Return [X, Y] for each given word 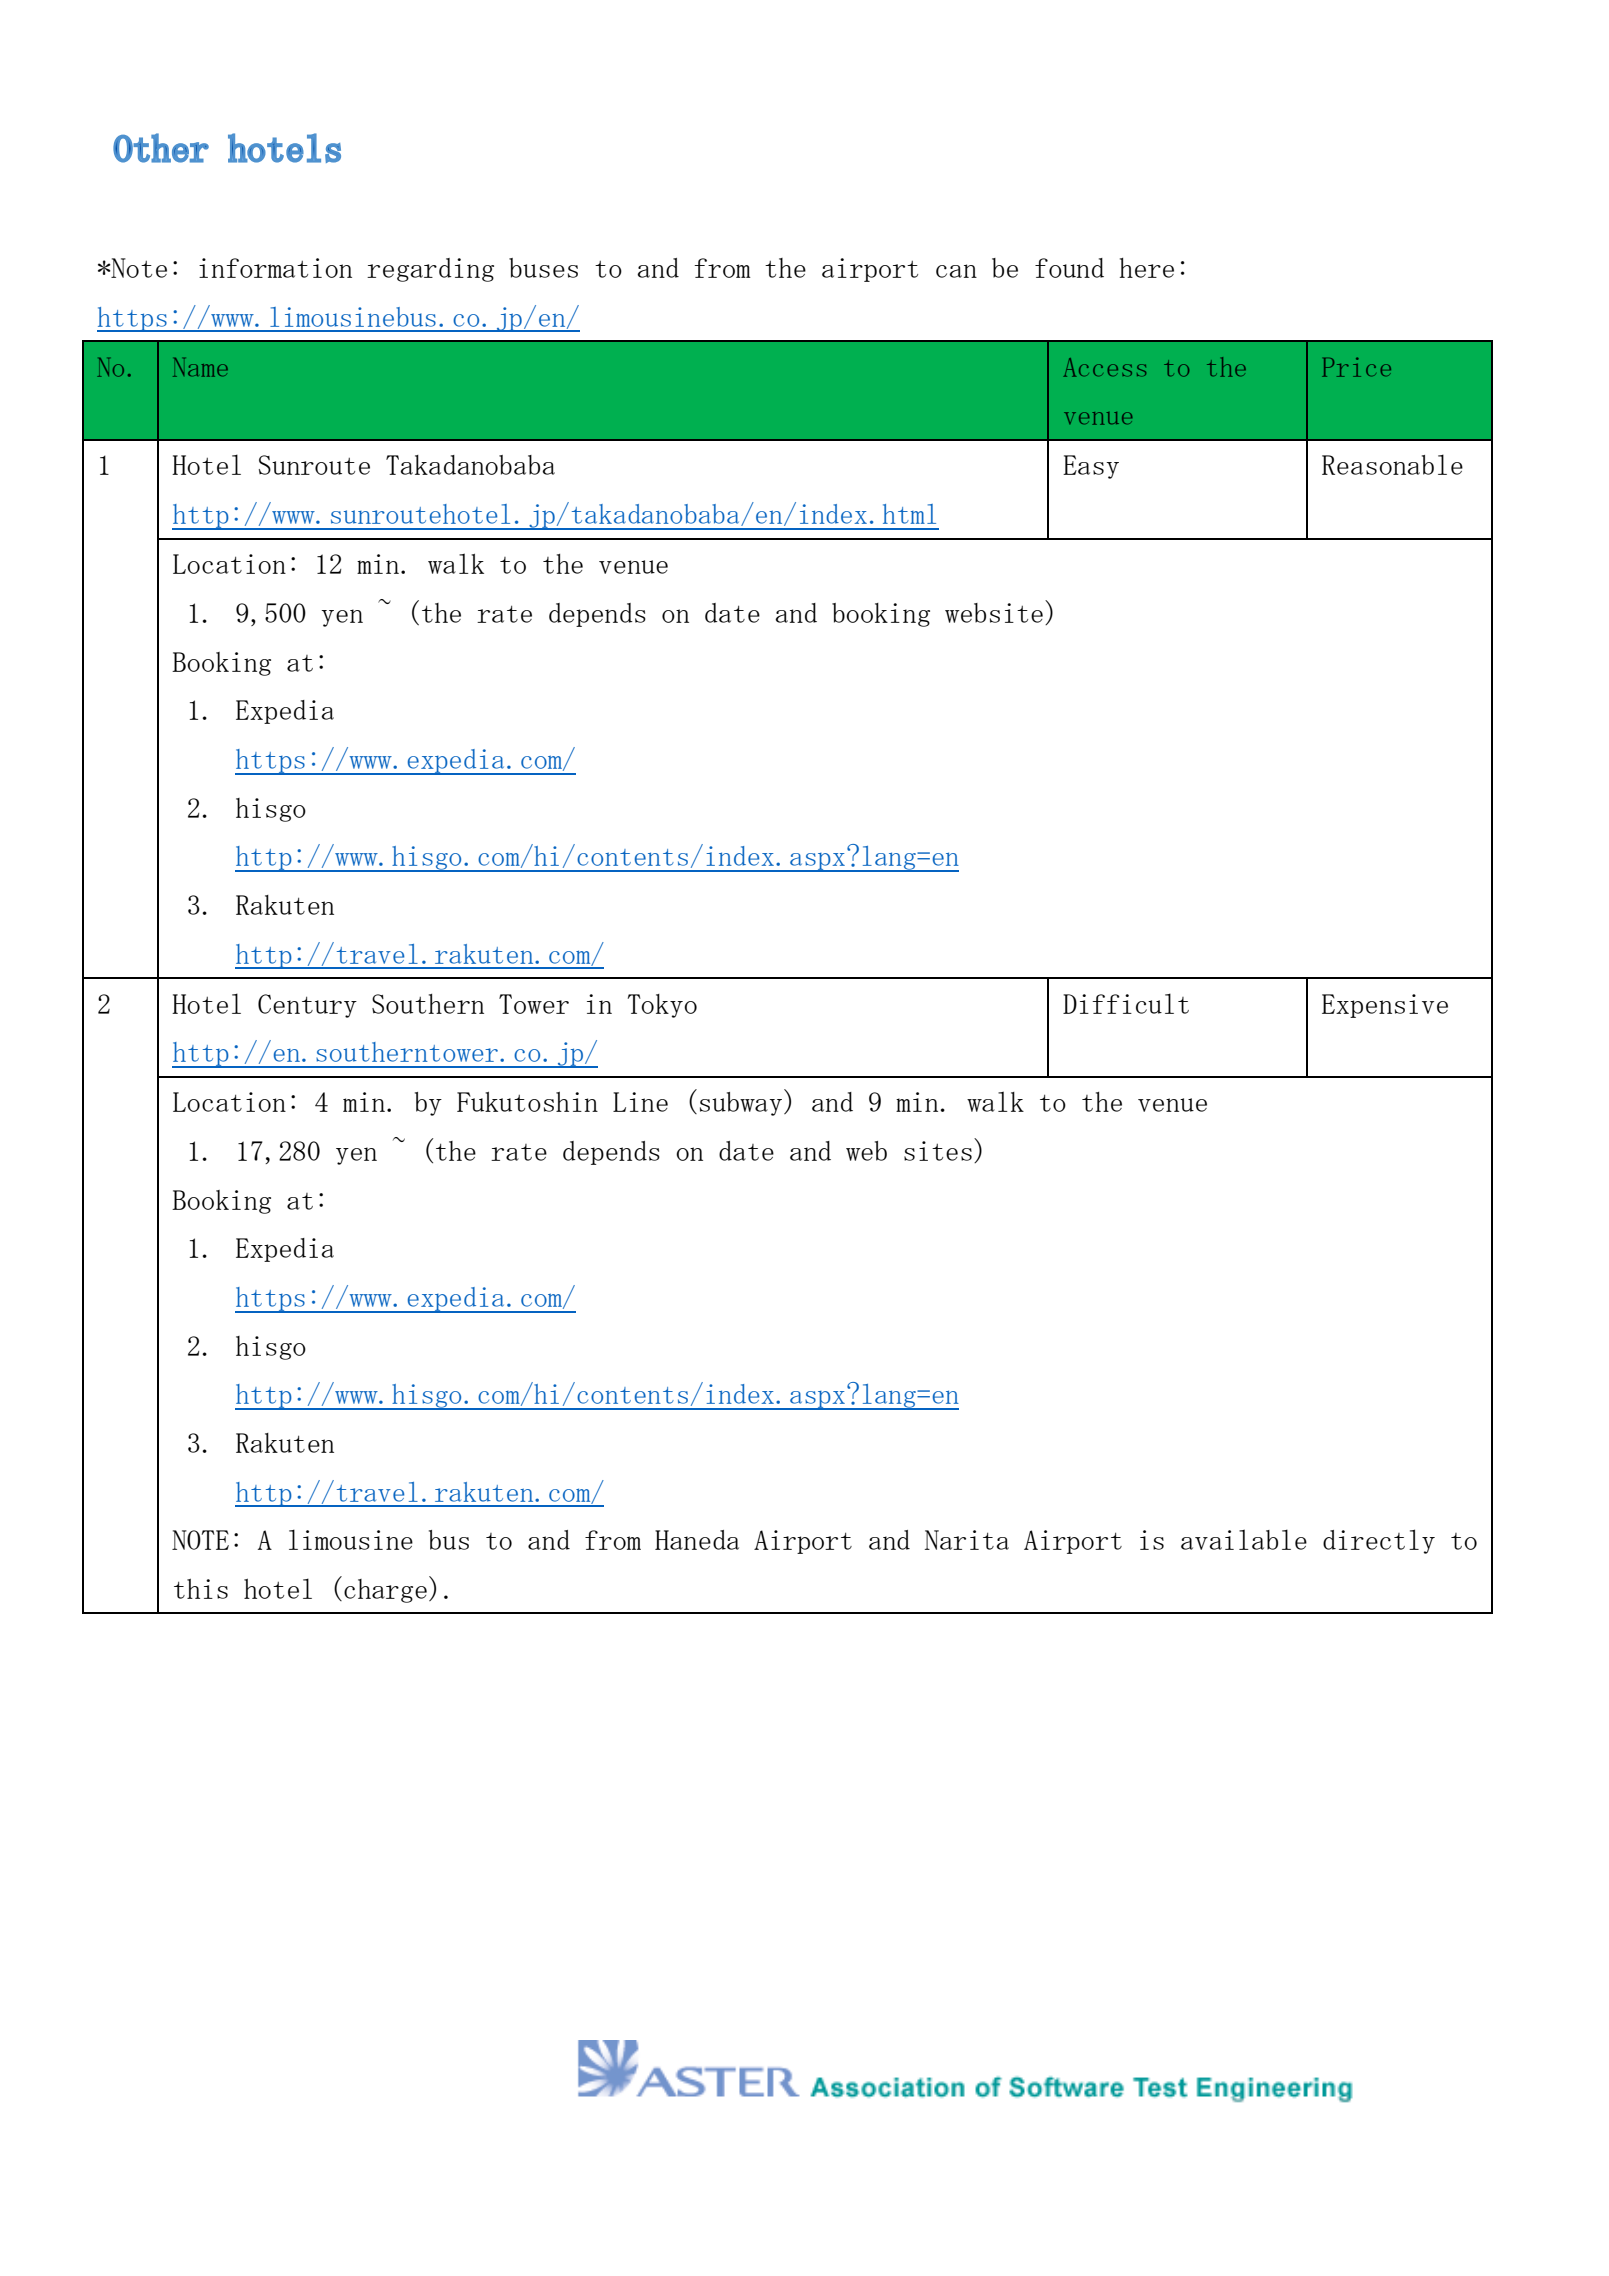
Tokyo [662, 1006]
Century [307, 1006]
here [1147, 268]
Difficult [1126, 1003]
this [201, 1589]
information [275, 268]
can [956, 271]
